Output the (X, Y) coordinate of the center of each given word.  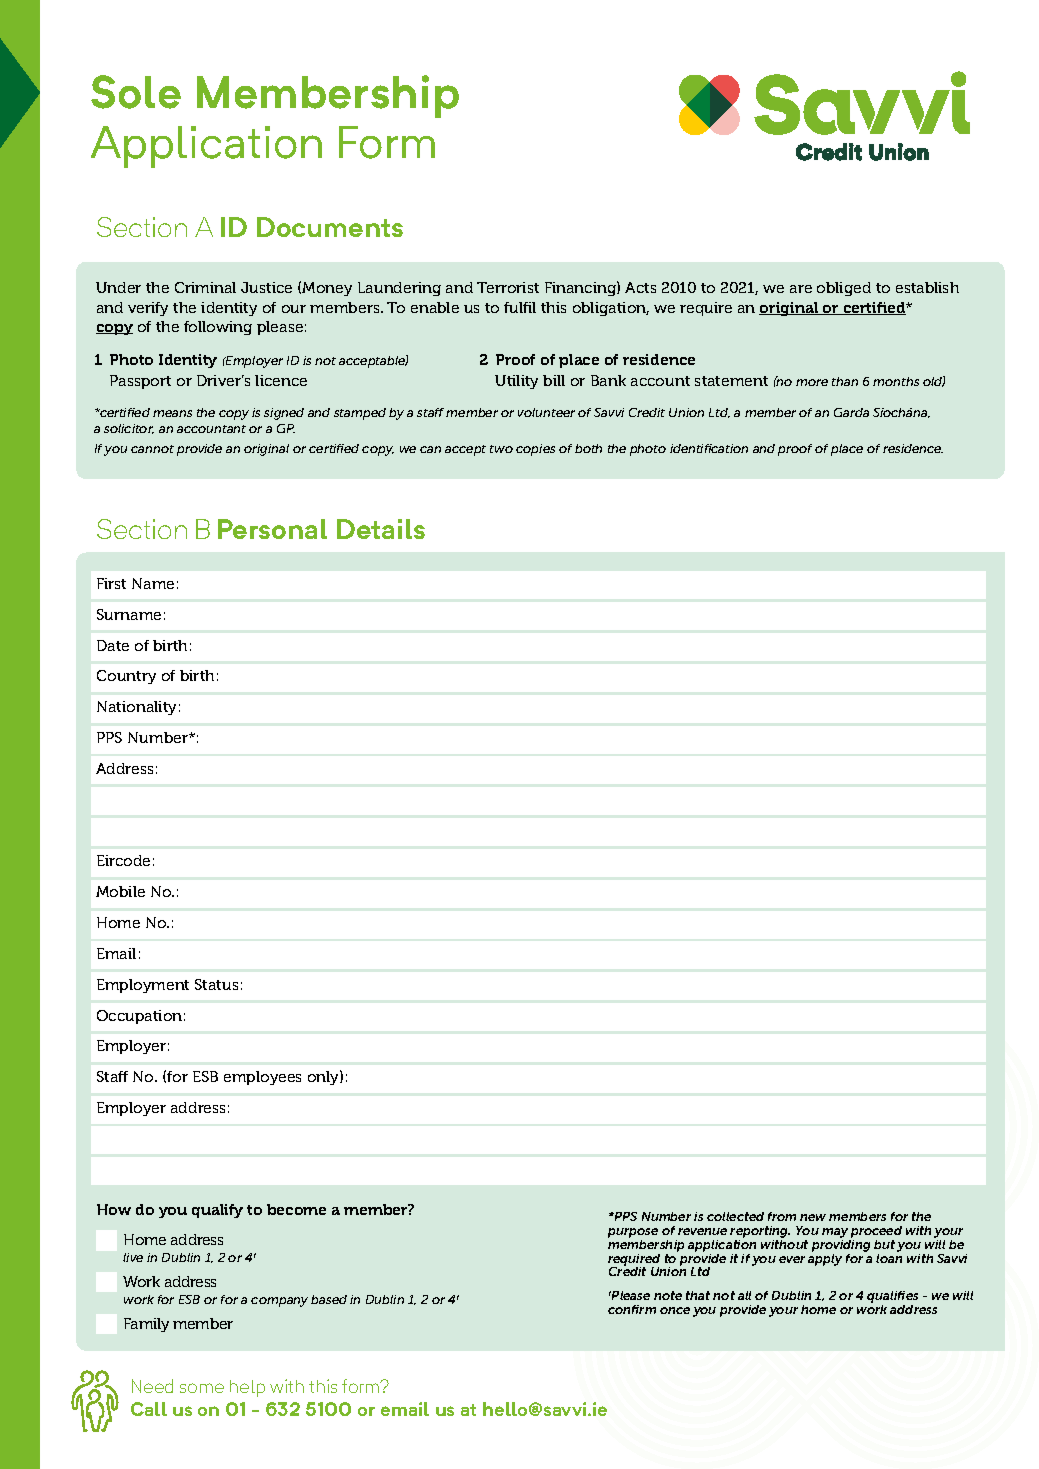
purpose (633, 1233)
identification (709, 448)
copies (535, 450)
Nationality (136, 708)
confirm (632, 1309)
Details (381, 529)
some (202, 1388)
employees (262, 1078)
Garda (851, 412)
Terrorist (508, 287)
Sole (136, 92)
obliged (844, 289)
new (813, 1217)
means (172, 413)
